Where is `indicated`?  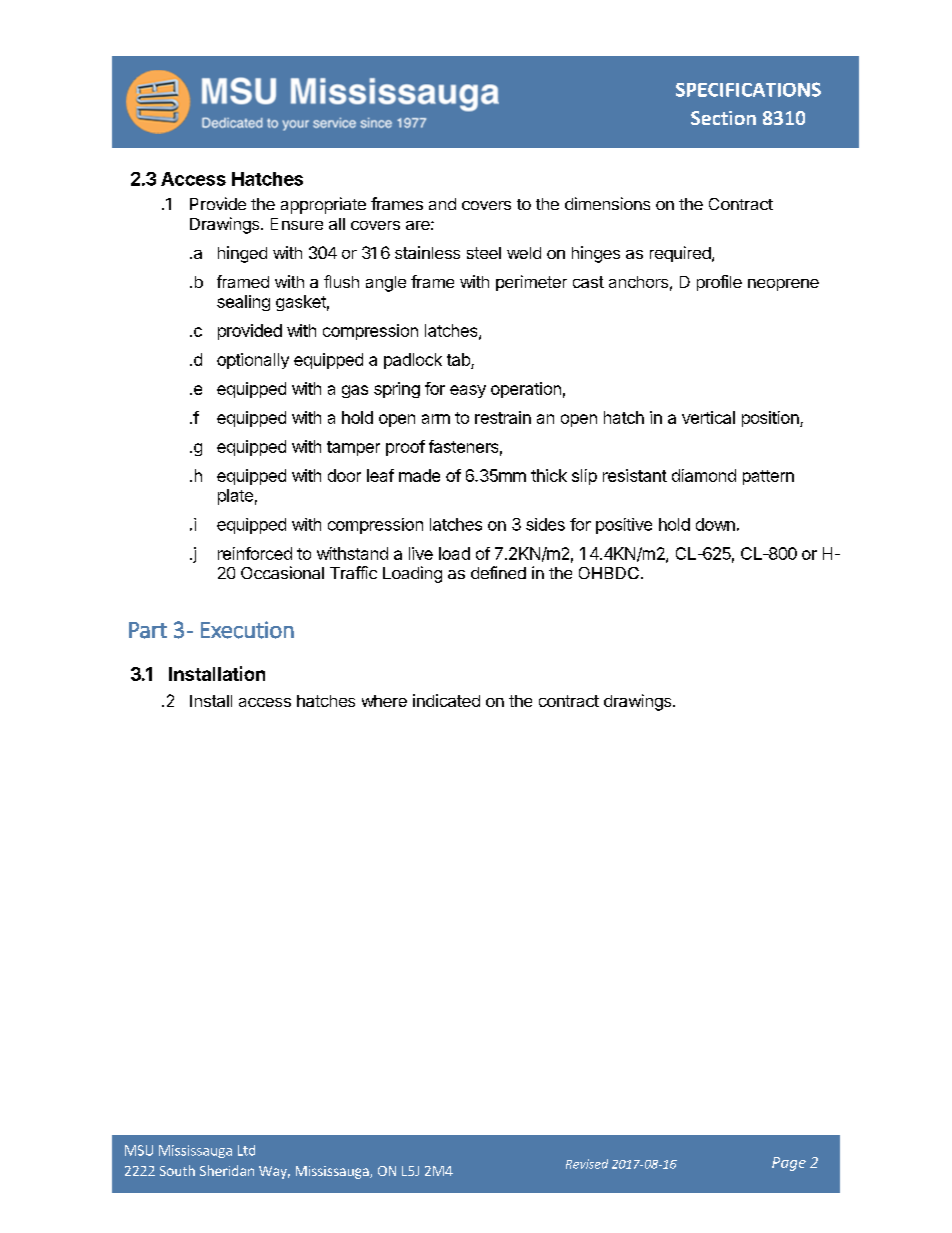 indicated is located at coordinates (446, 700).
